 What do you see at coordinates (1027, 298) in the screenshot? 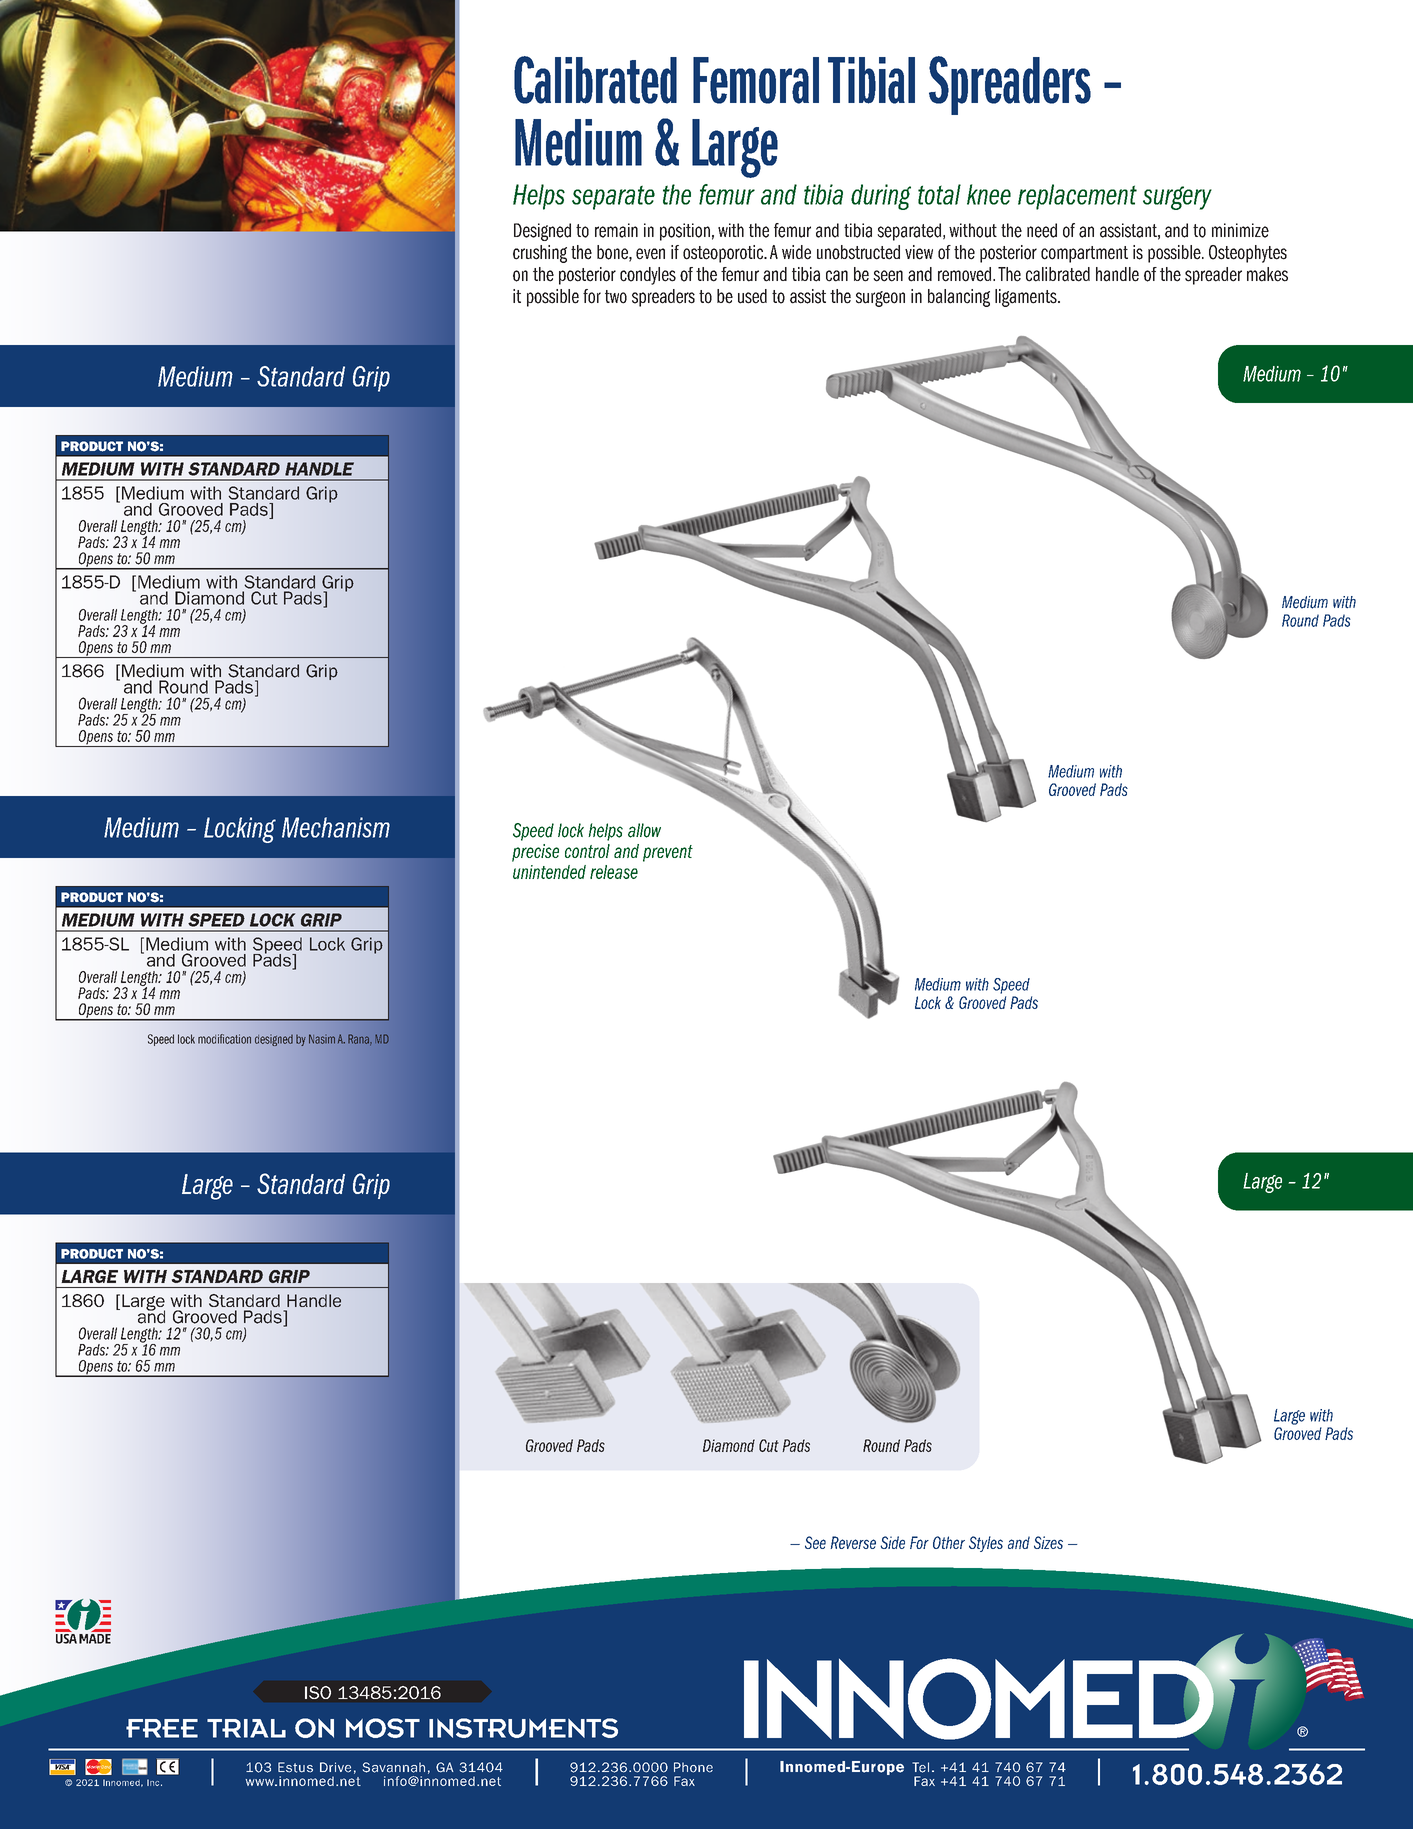
I see `ligaments` at bounding box center [1027, 298].
